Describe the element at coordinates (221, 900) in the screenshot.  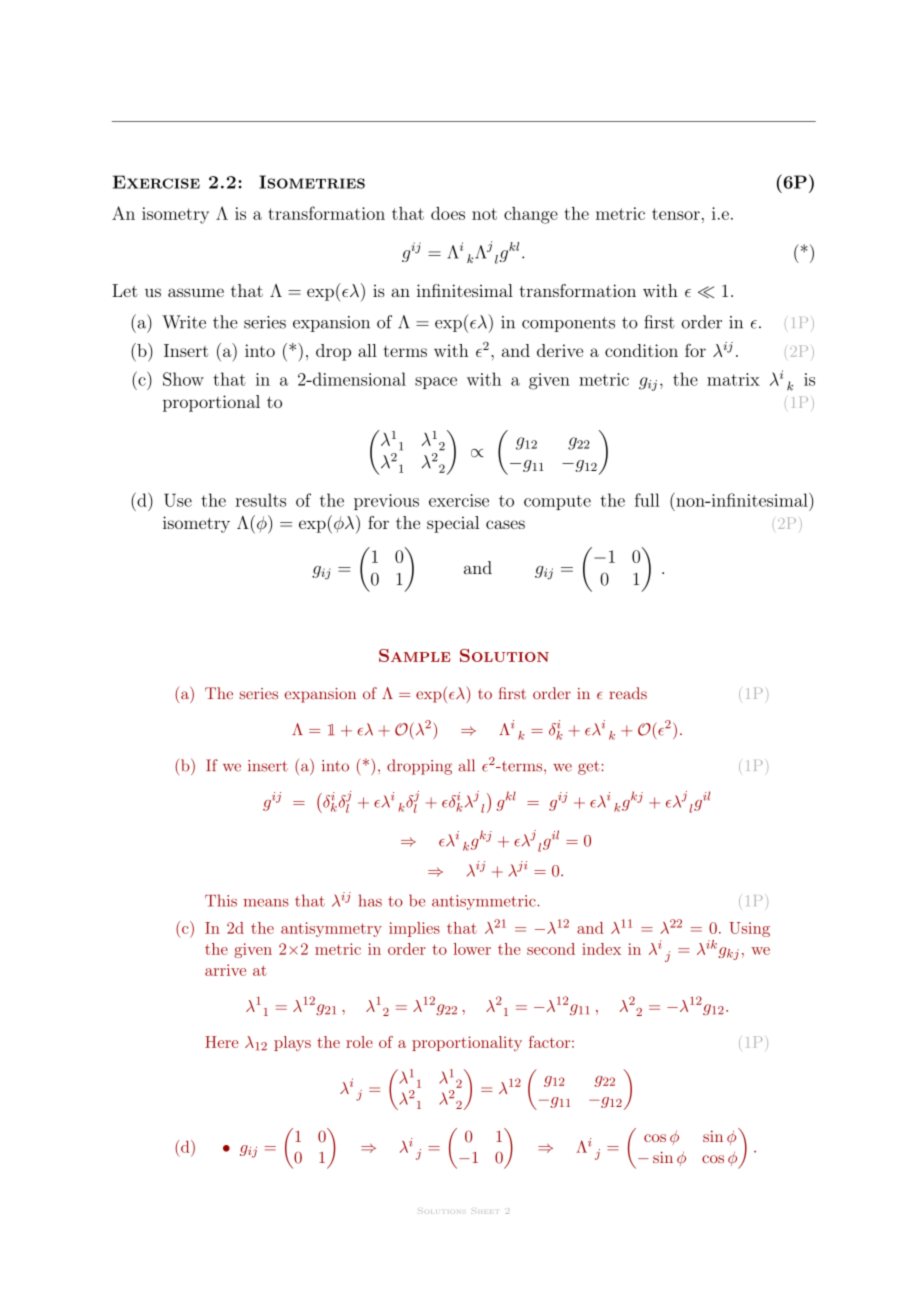
I see `This` at that location.
